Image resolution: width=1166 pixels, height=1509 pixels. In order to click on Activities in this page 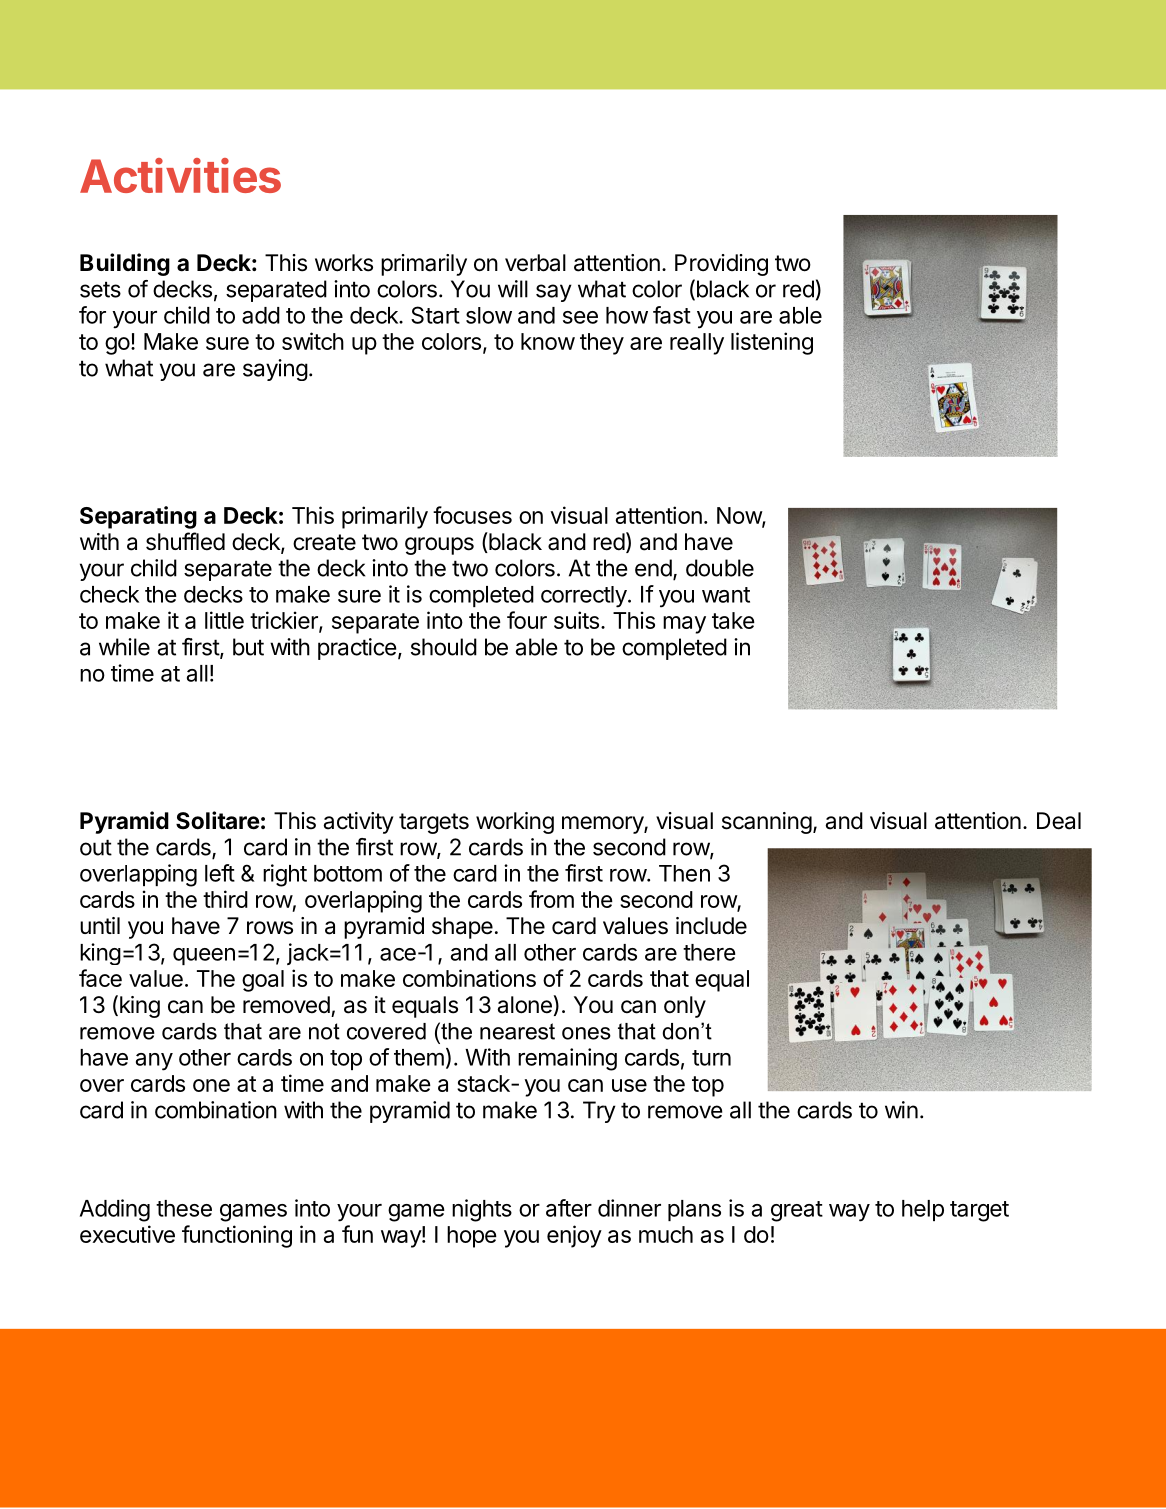, I will do `click(180, 175)`.
